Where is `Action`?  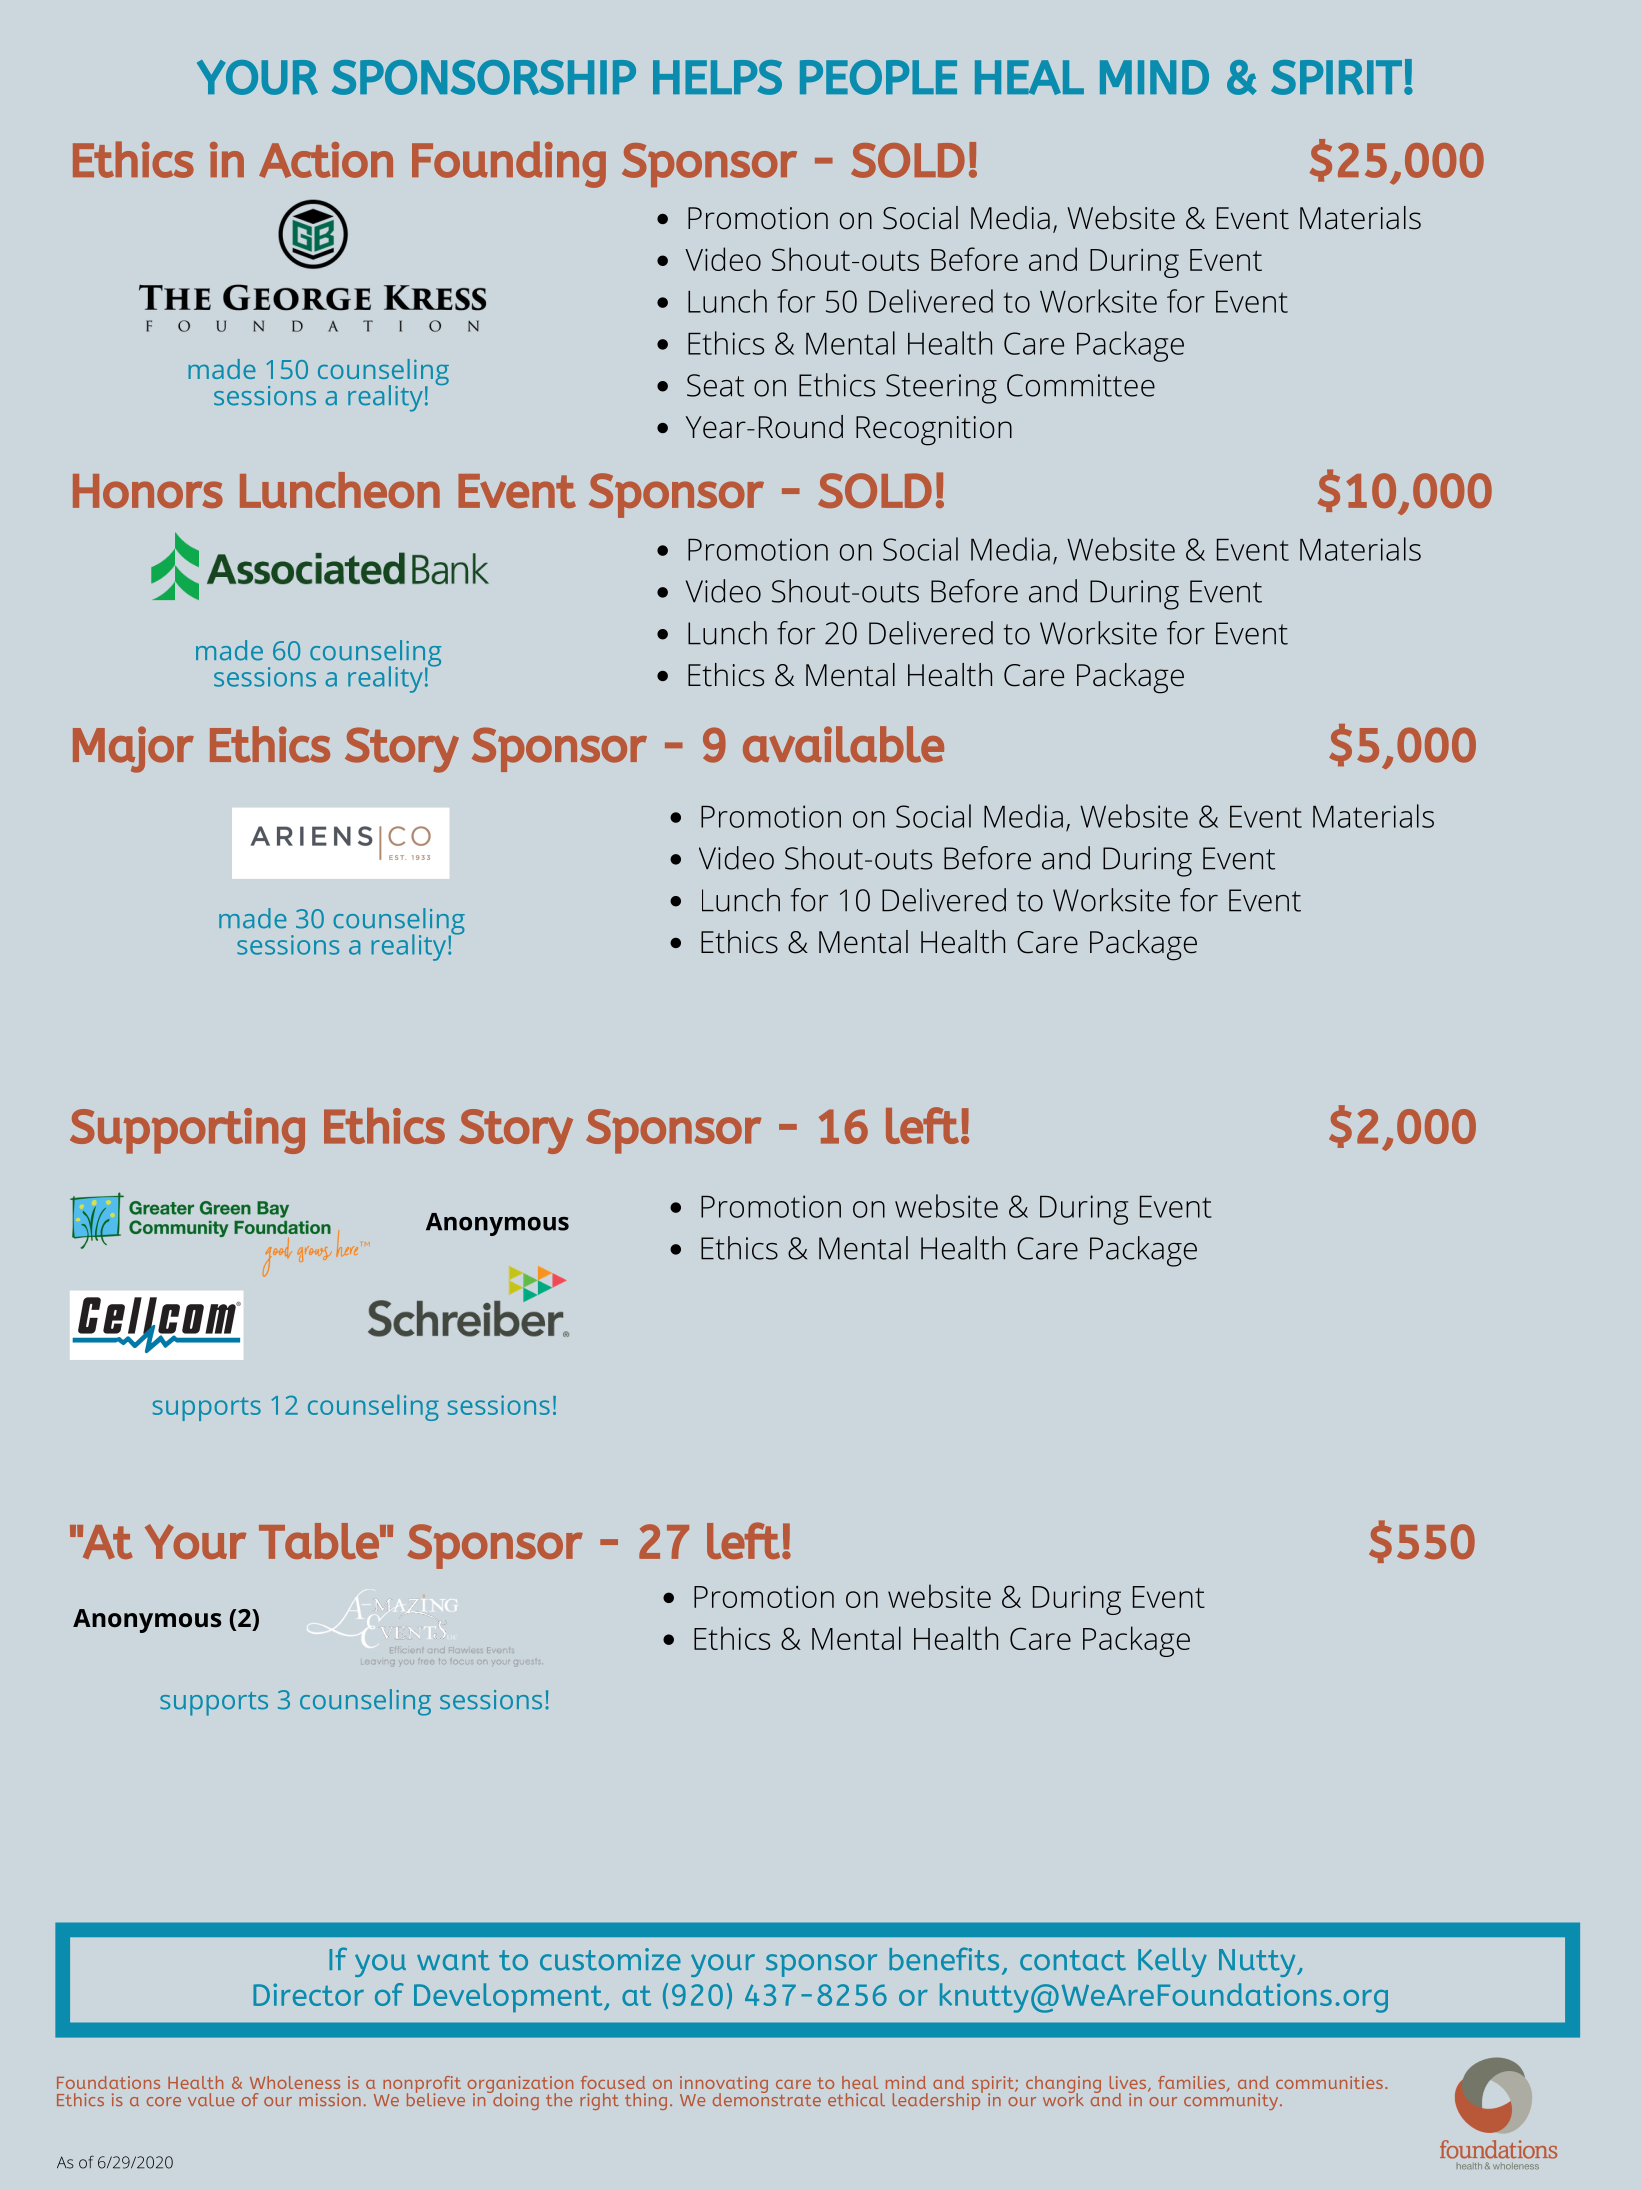 Action is located at coordinates (326, 160).
